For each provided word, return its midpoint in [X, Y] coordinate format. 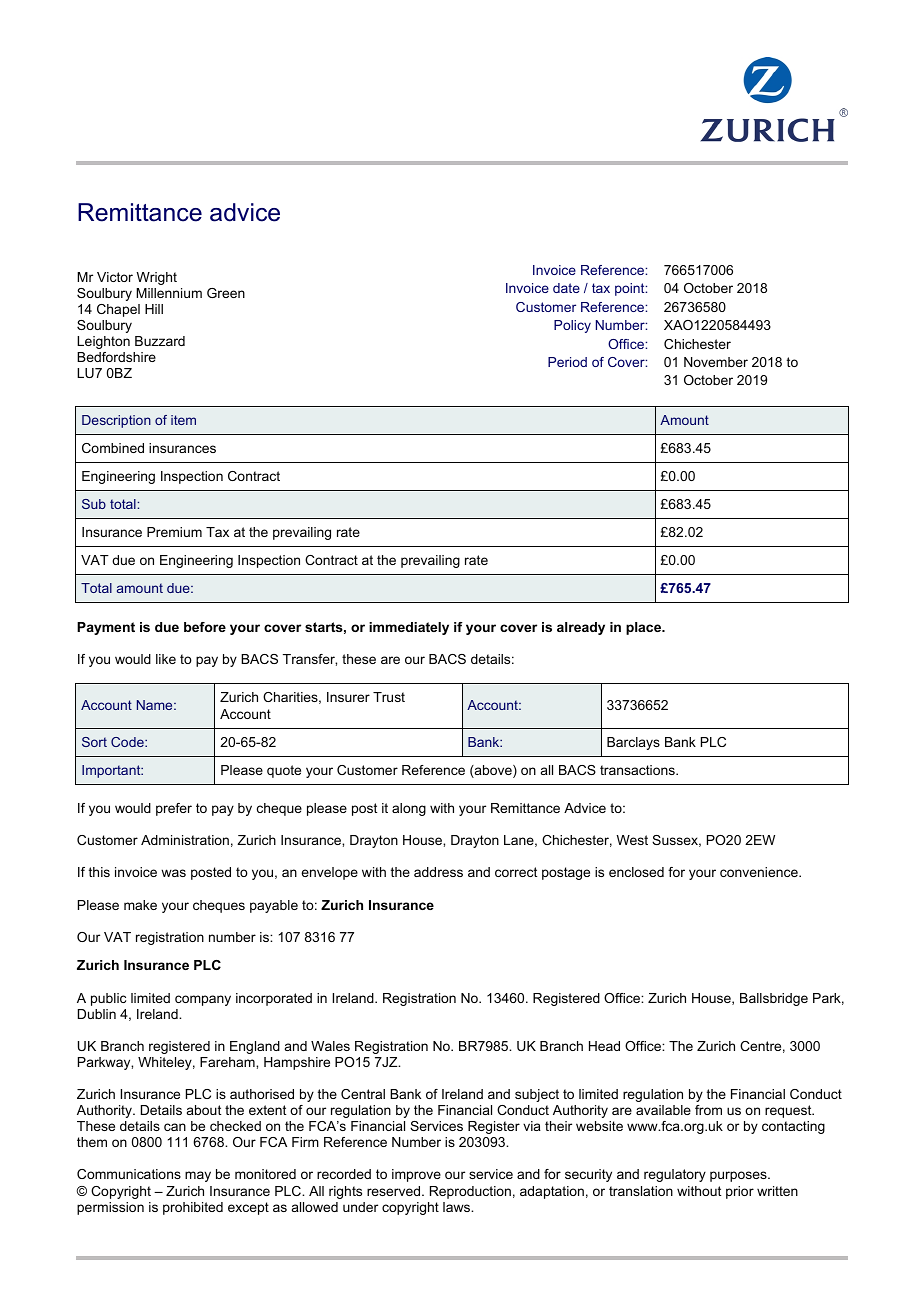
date [566, 288]
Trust [389, 697]
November [716, 362]
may [198, 1176]
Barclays [633, 743]
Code [128, 742]
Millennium [169, 293]
